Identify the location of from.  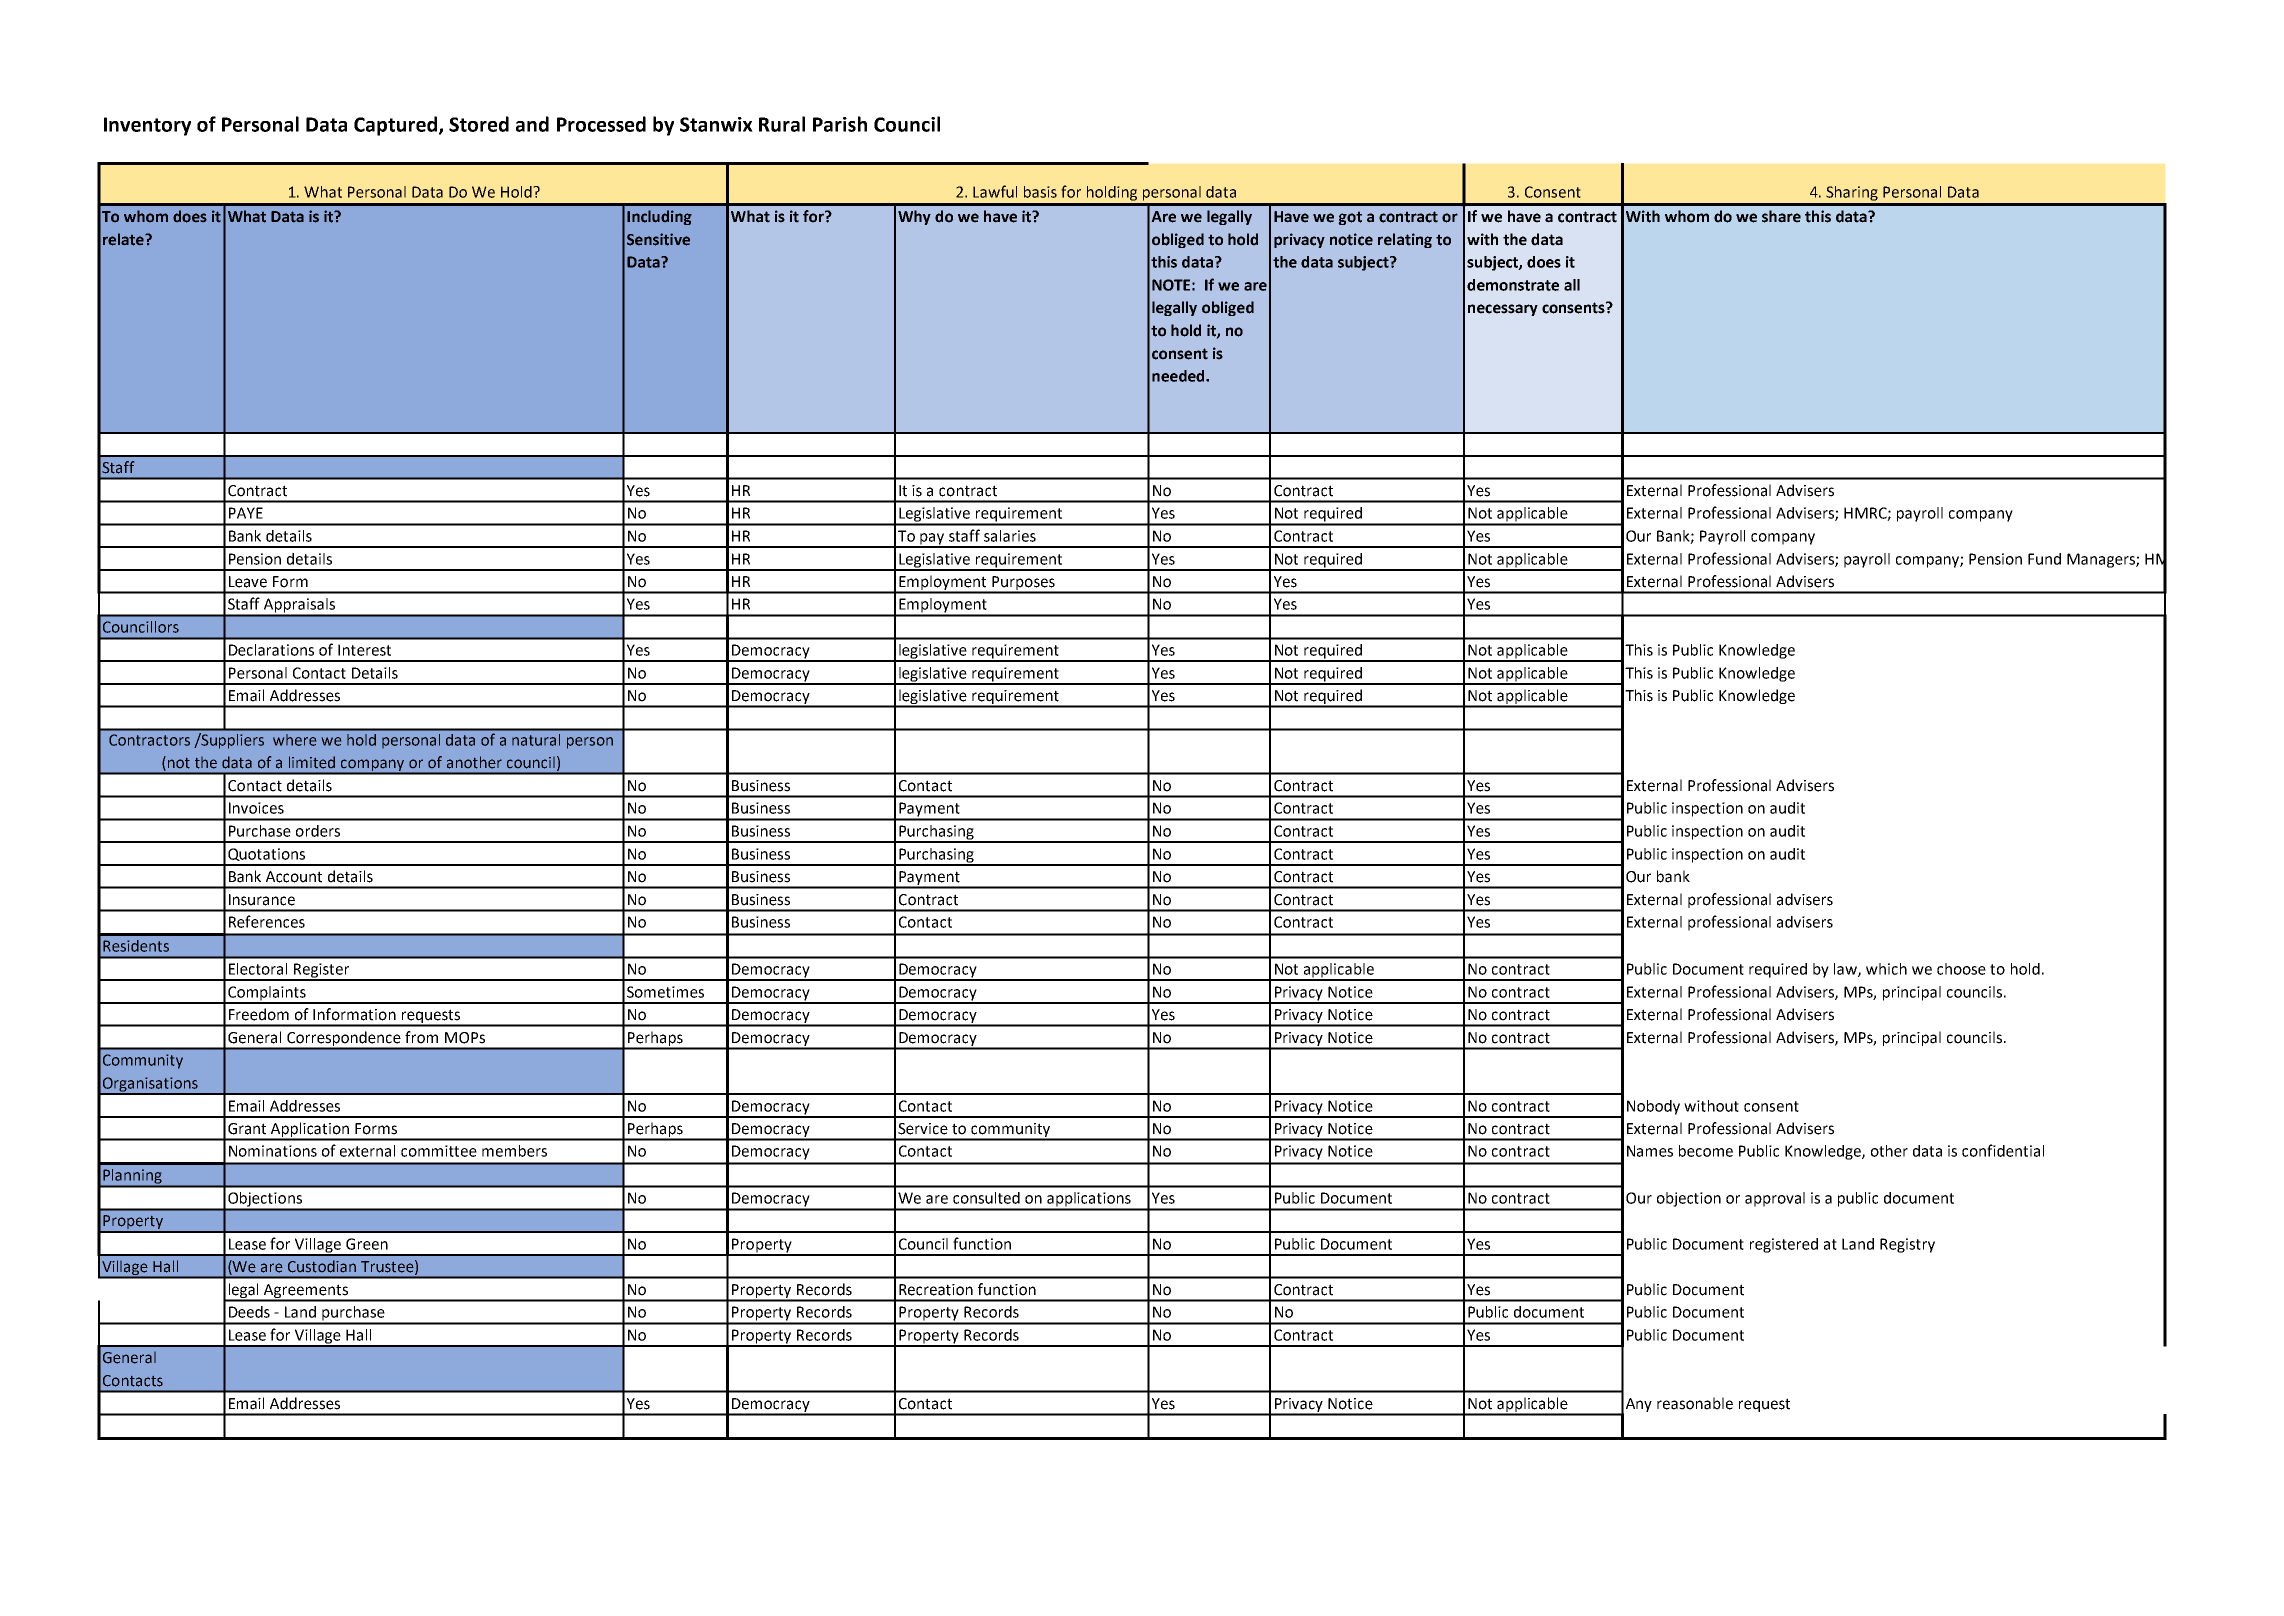
(421, 1037).
